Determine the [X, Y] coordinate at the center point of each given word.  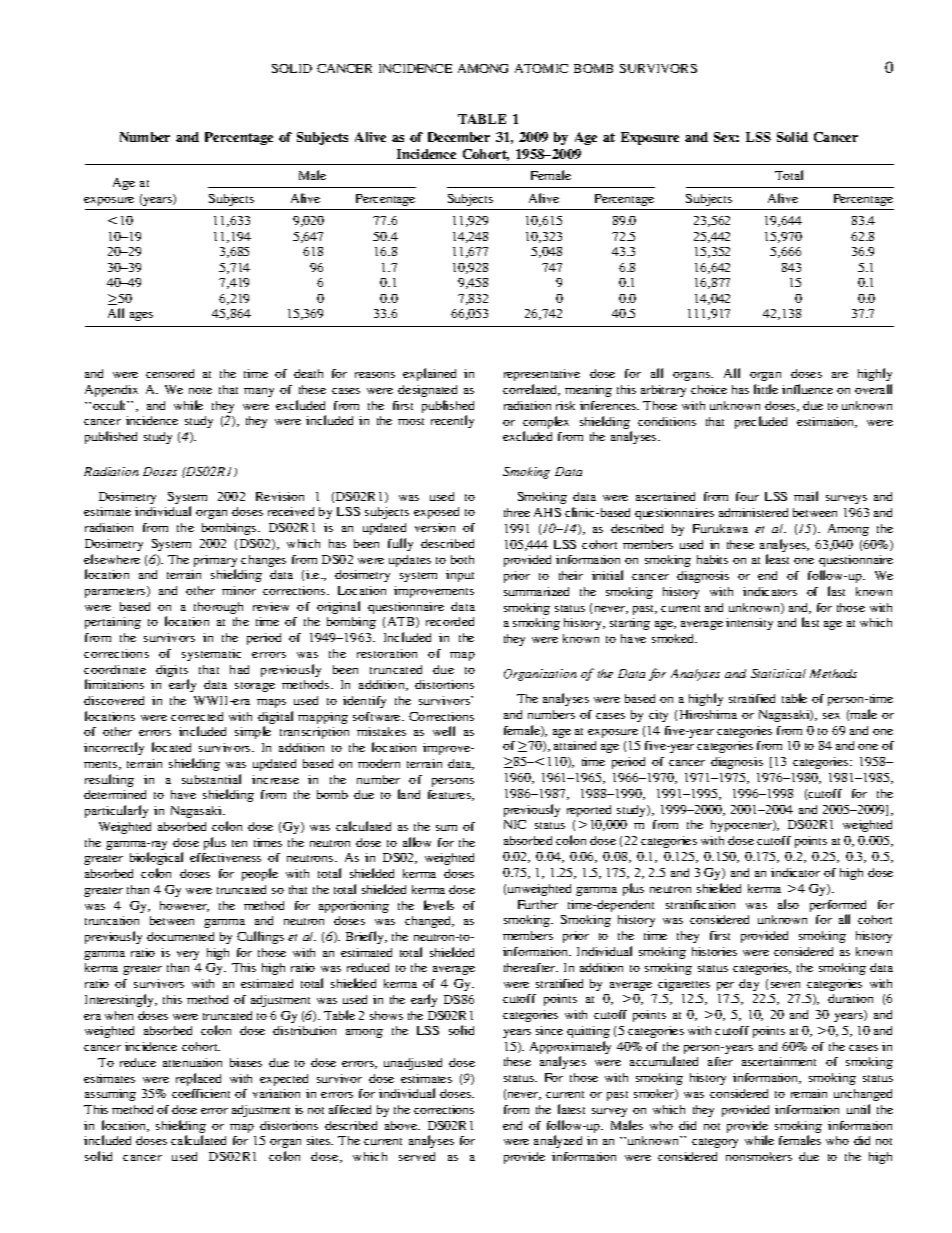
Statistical [778, 673]
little [766, 389]
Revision [280, 496]
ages [141, 316]
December [459, 137]
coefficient [201, 1093]
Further [538, 904]
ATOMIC [541, 68]
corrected [197, 716]
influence [807, 389]
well [444, 731]
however [184, 906]
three [517, 512]
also [788, 904]
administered [753, 512]
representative [542, 375]
